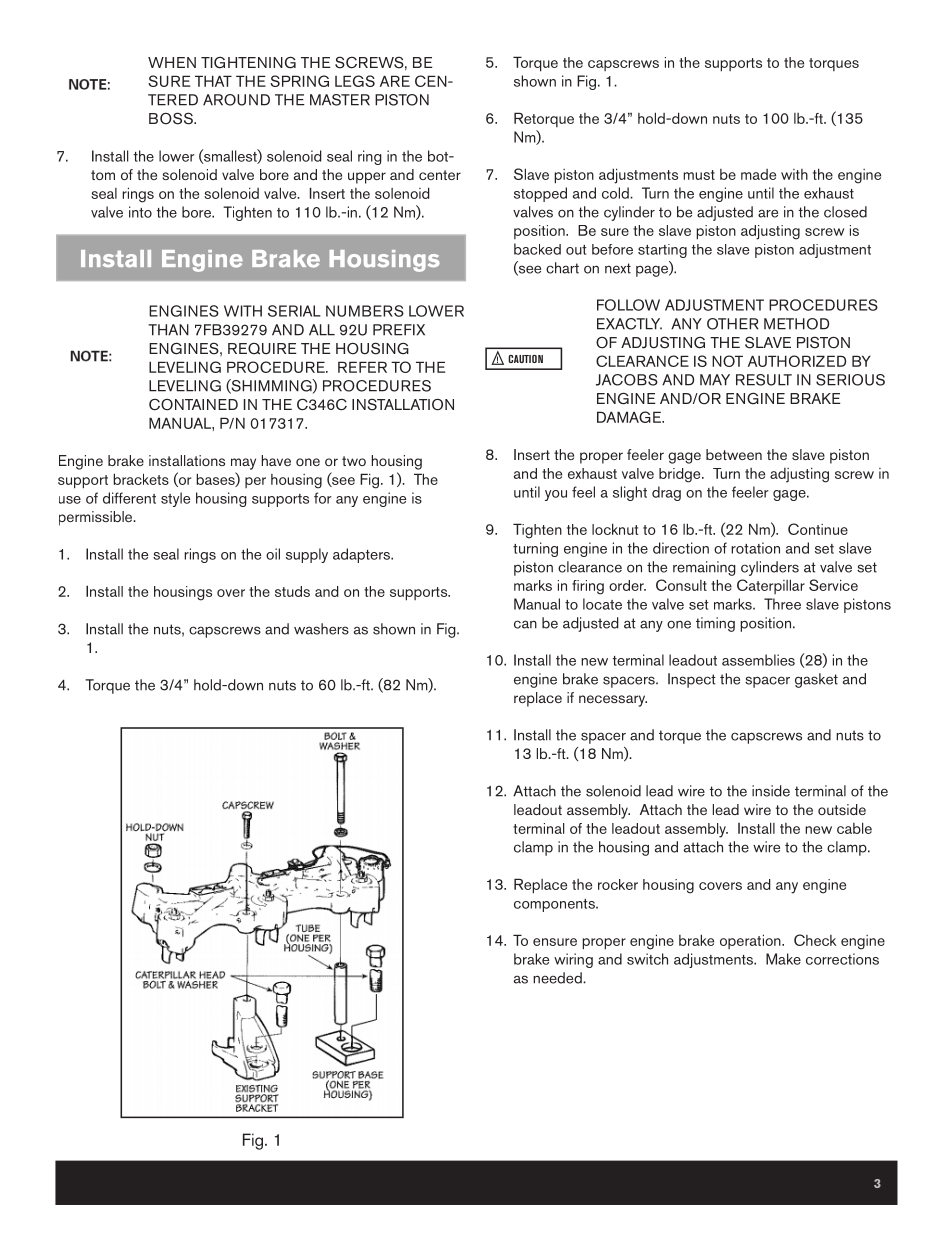 Image resolution: width=952 pixels, height=1233 pixels. I want to click on needed, so click(558, 978).
